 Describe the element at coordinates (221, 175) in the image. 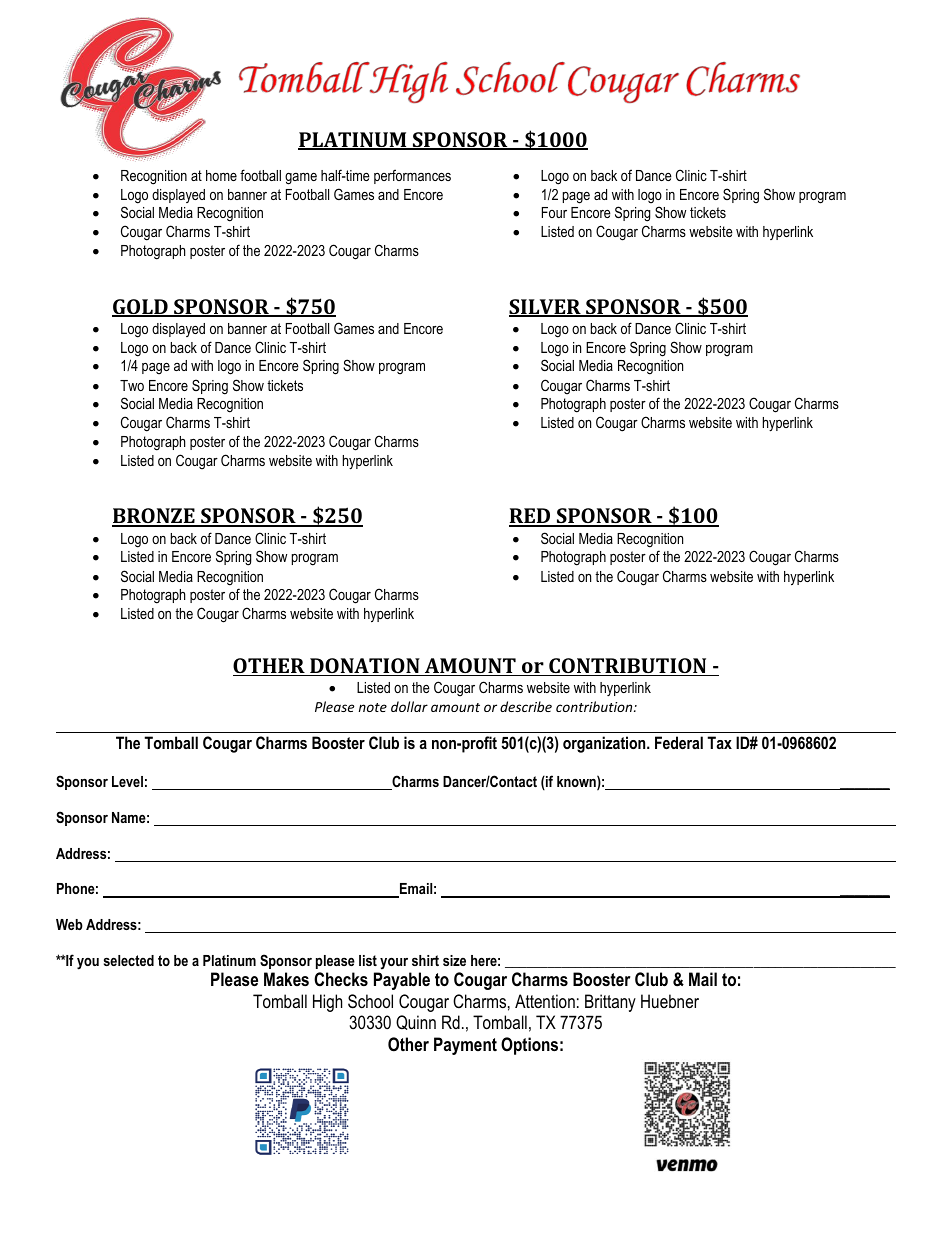

I see `home` at that location.
